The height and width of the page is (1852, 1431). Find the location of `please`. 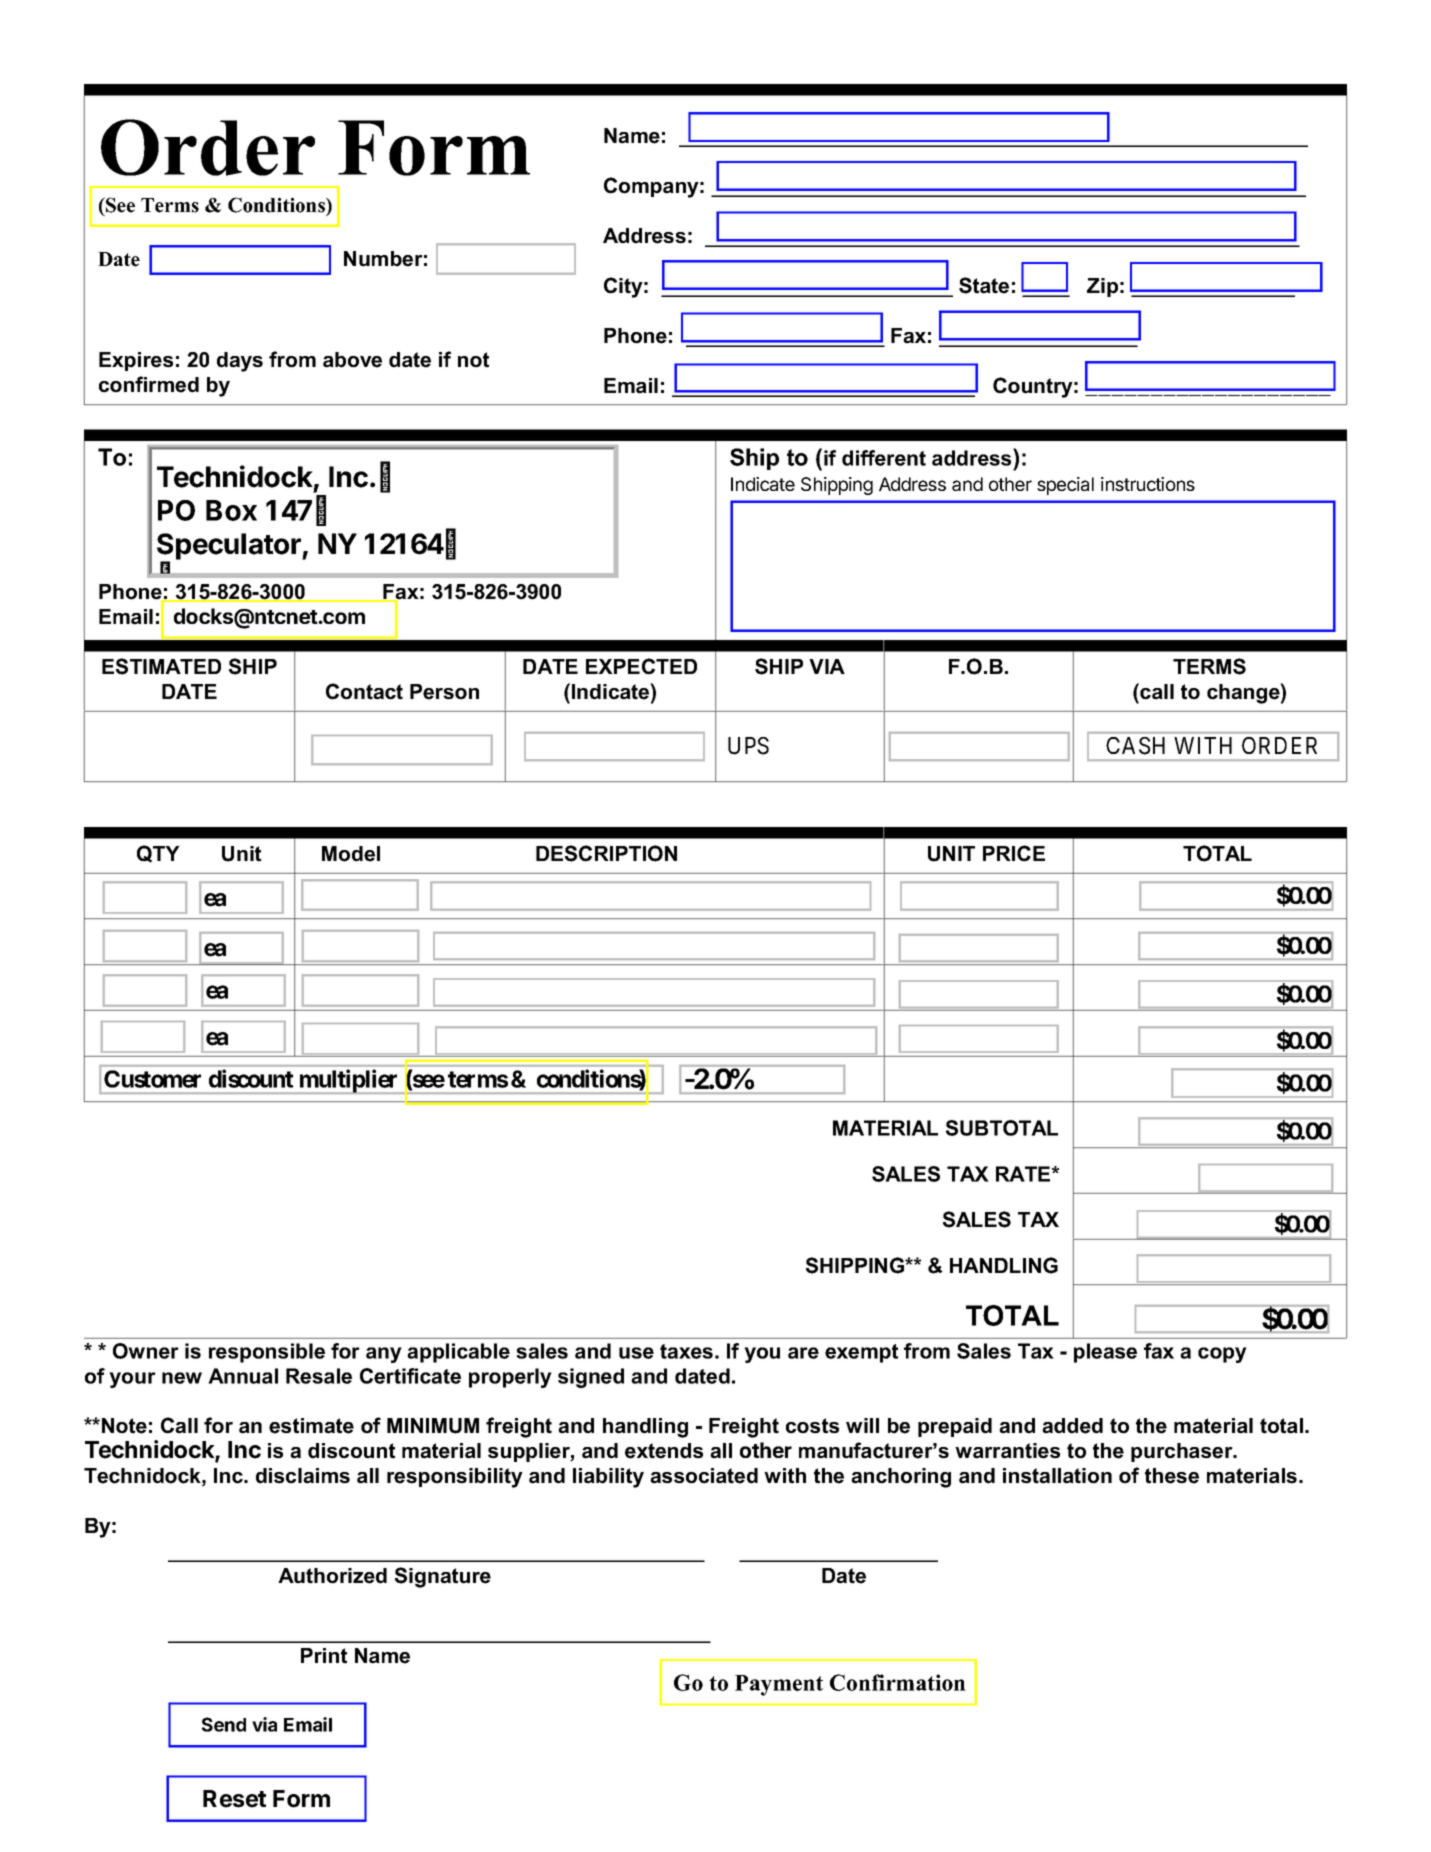

please is located at coordinates (1105, 1353).
